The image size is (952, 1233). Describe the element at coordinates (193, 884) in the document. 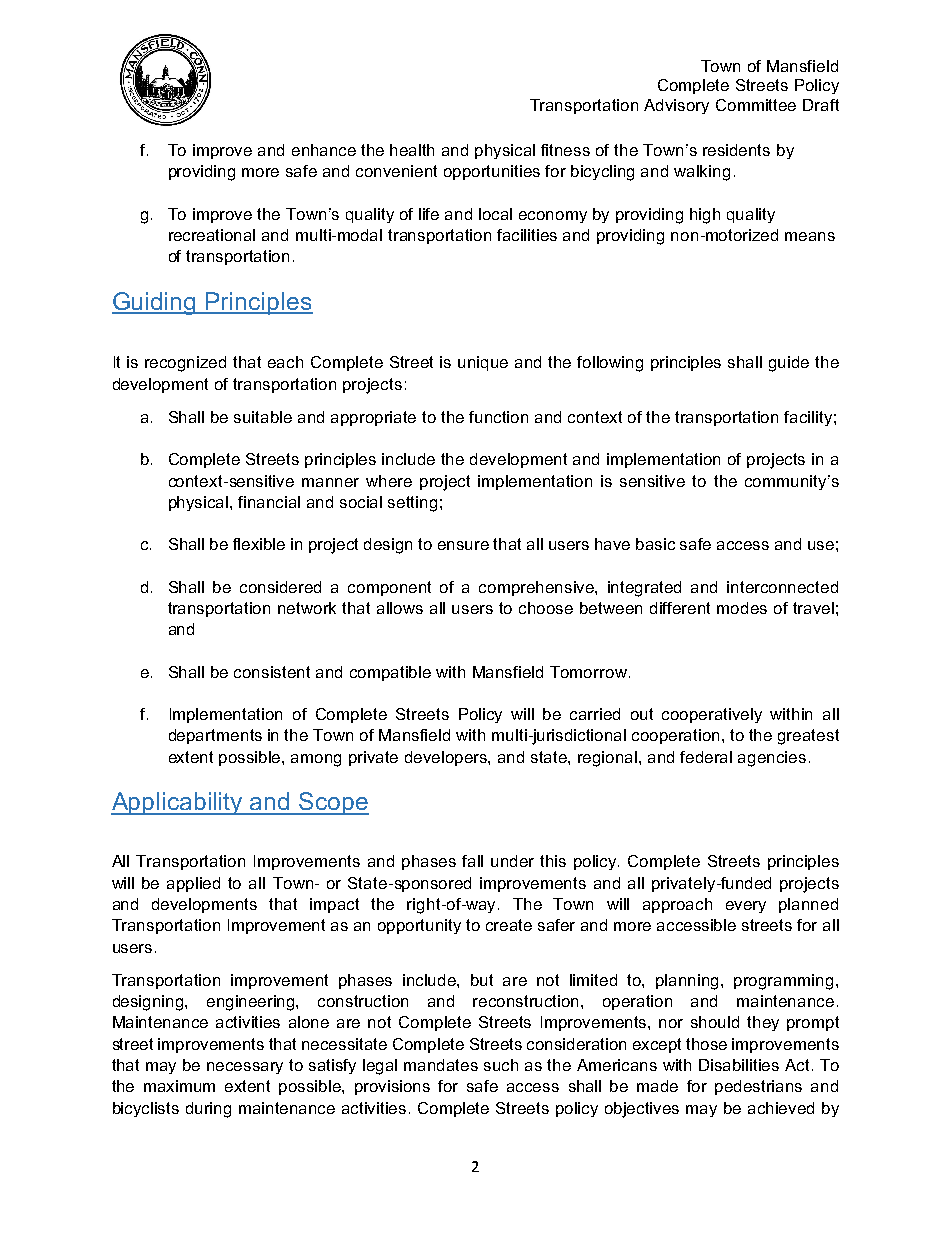

I see `applied` at that location.
